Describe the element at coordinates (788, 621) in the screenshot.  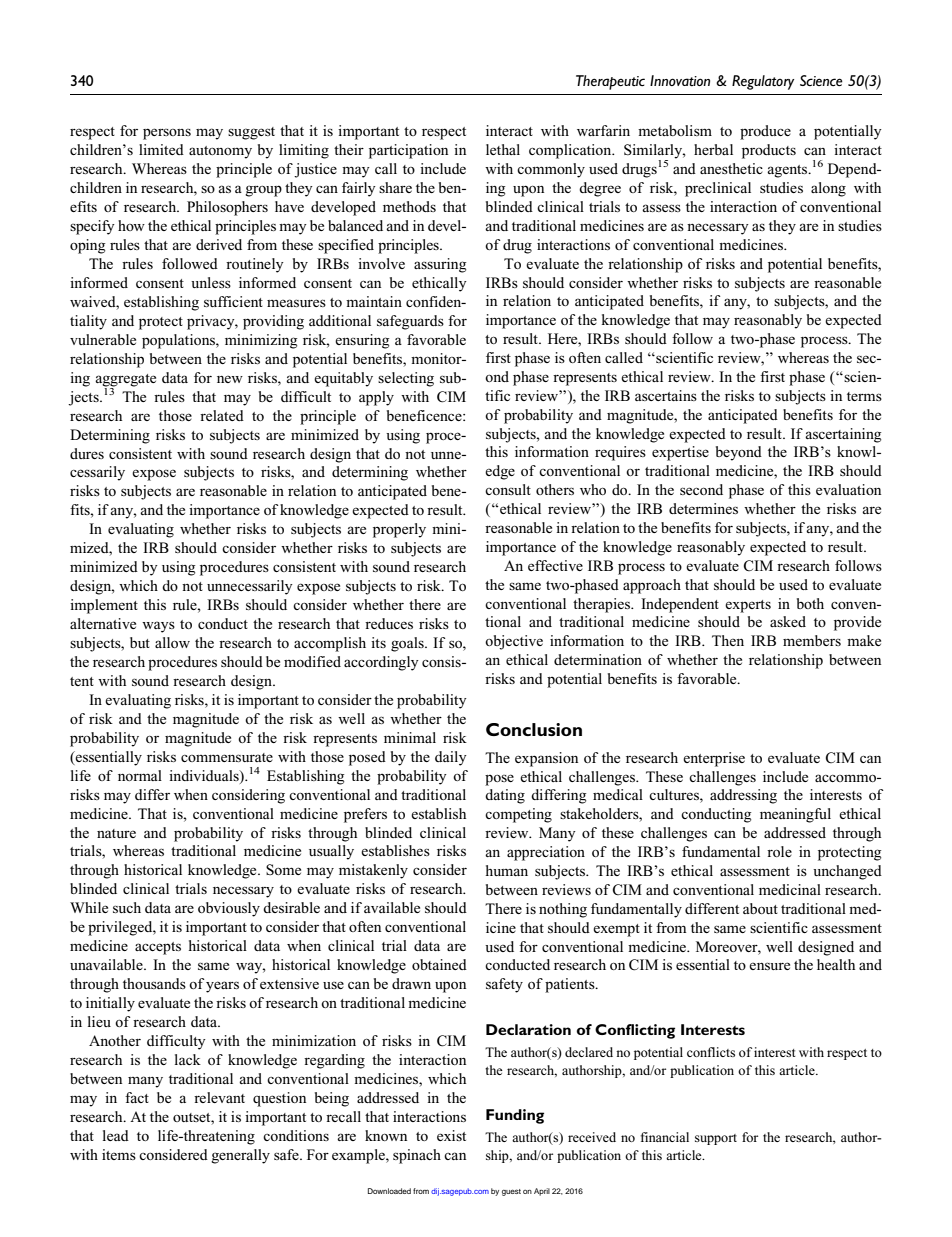
I see `asked` at that location.
